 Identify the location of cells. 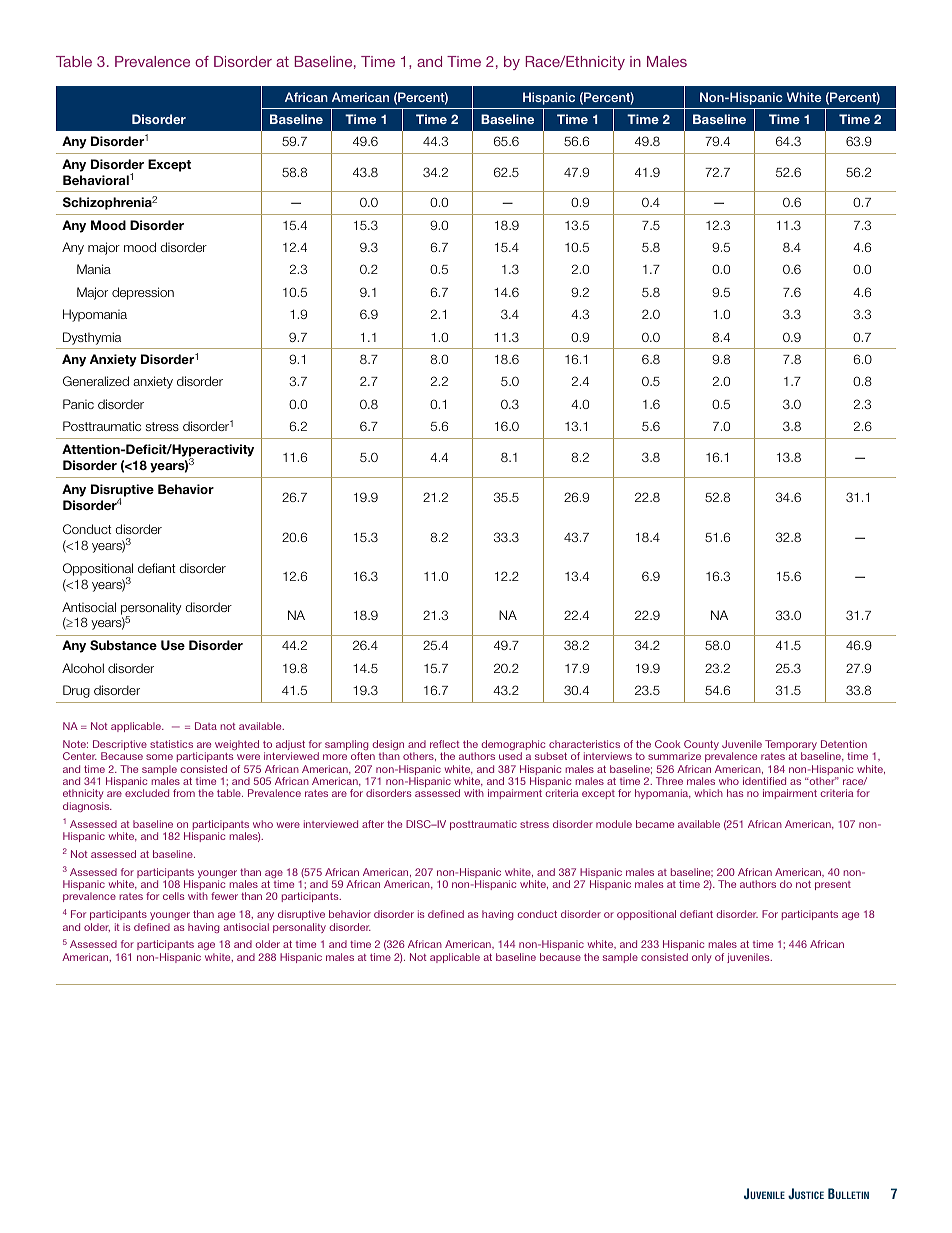
(174, 896).
